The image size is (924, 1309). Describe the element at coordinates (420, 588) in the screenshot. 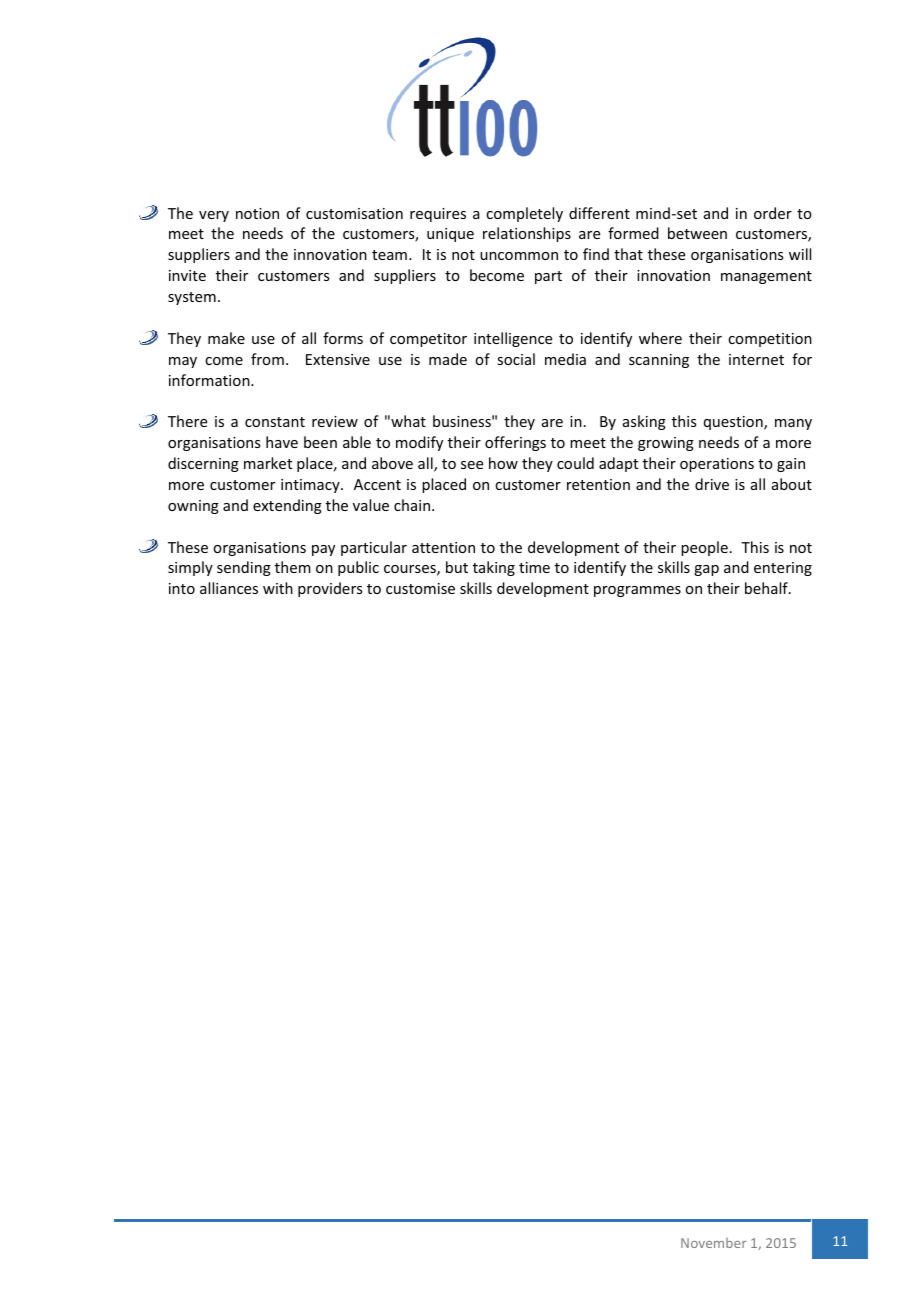

I see `customise` at that location.
